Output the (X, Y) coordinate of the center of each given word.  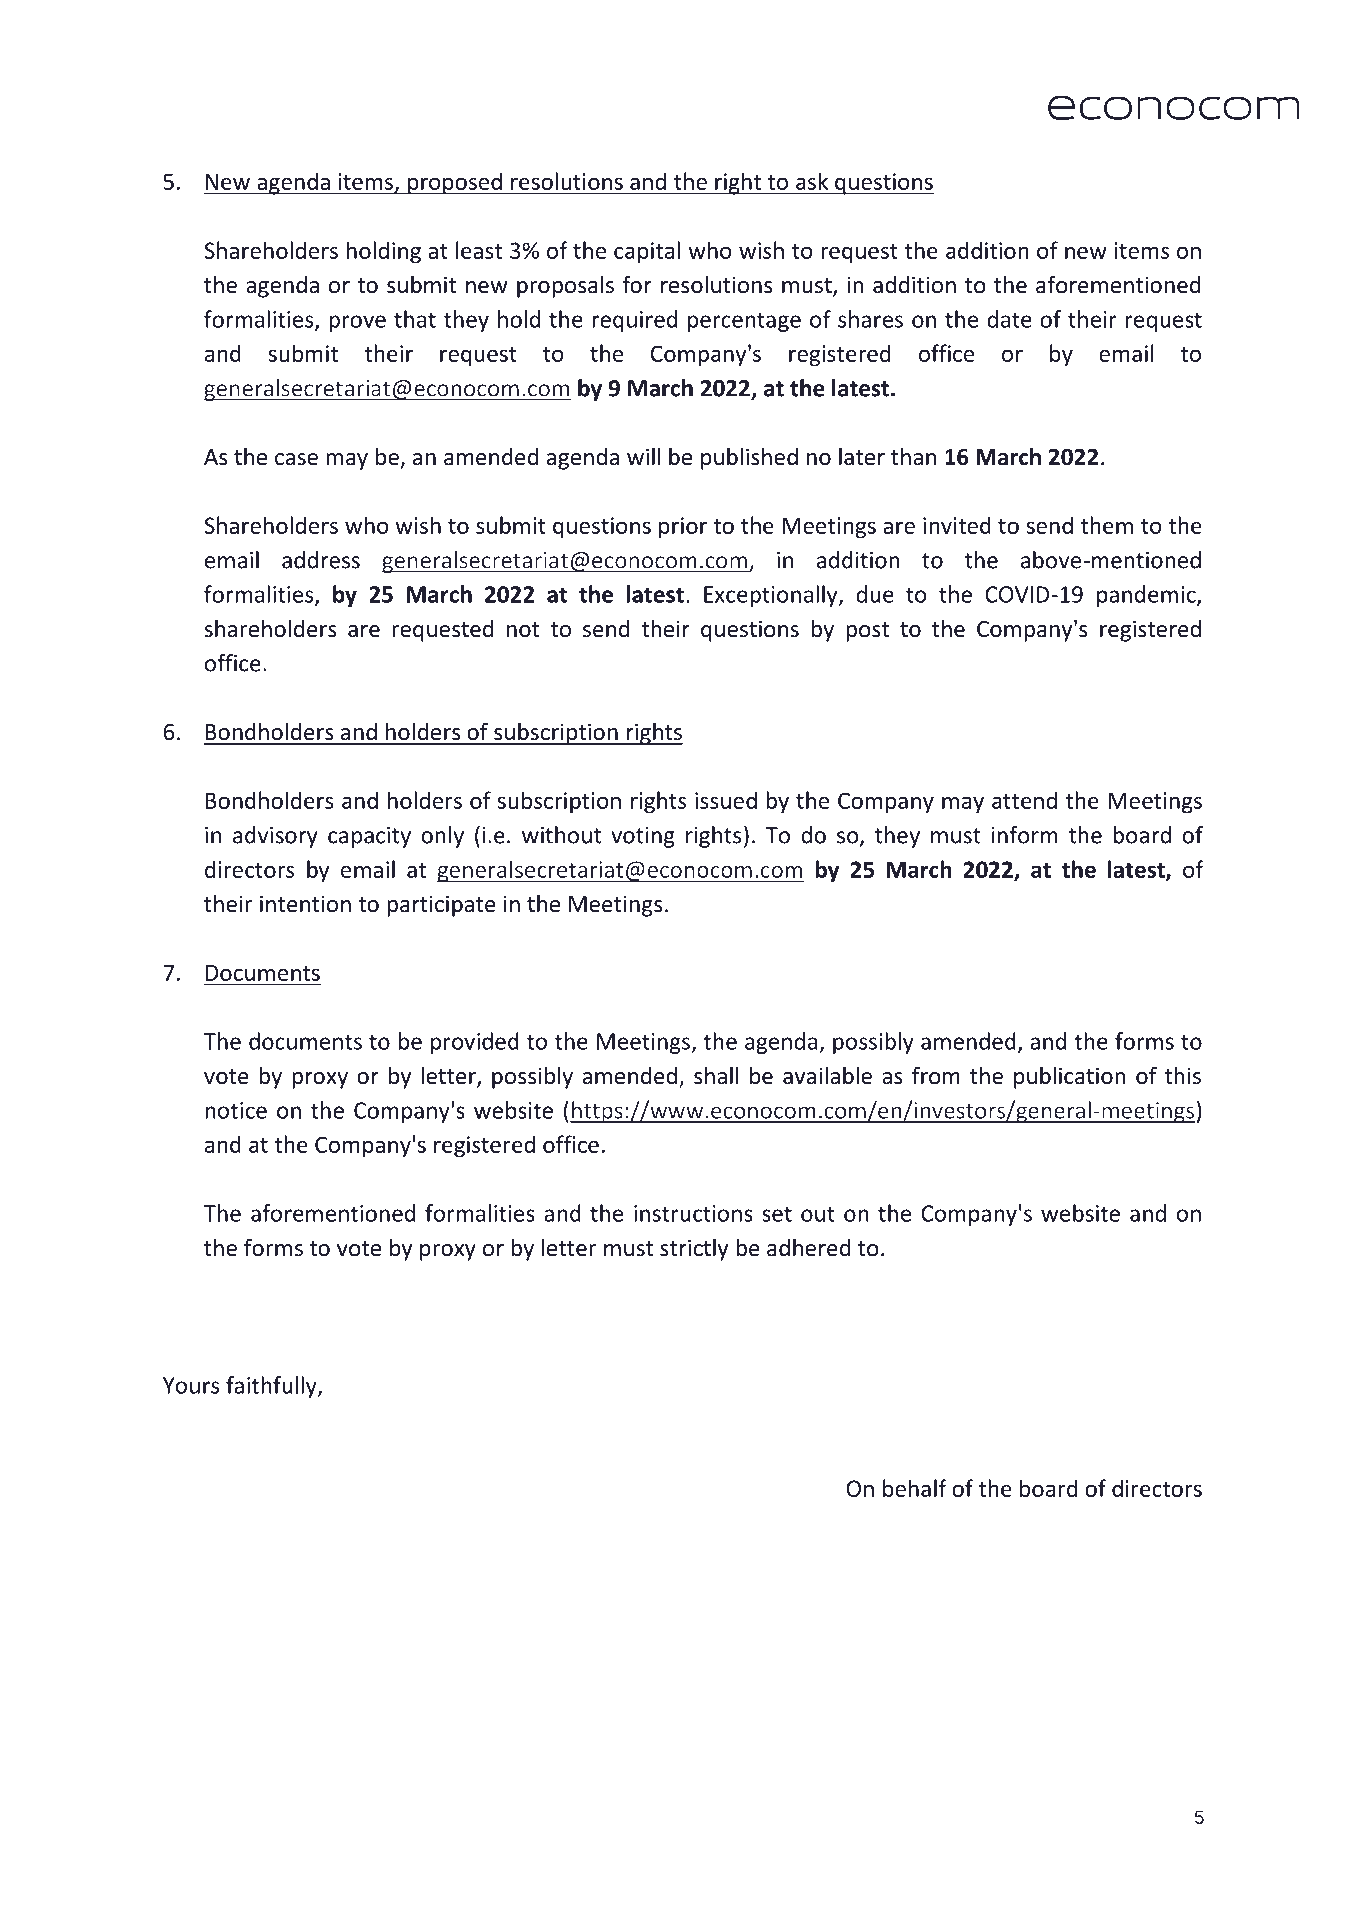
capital (647, 252)
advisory (275, 837)
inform (1025, 835)
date (1009, 319)
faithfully (272, 1387)
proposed (455, 183)
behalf (915, 1488)
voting (643, 837)
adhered (808, 1247)
